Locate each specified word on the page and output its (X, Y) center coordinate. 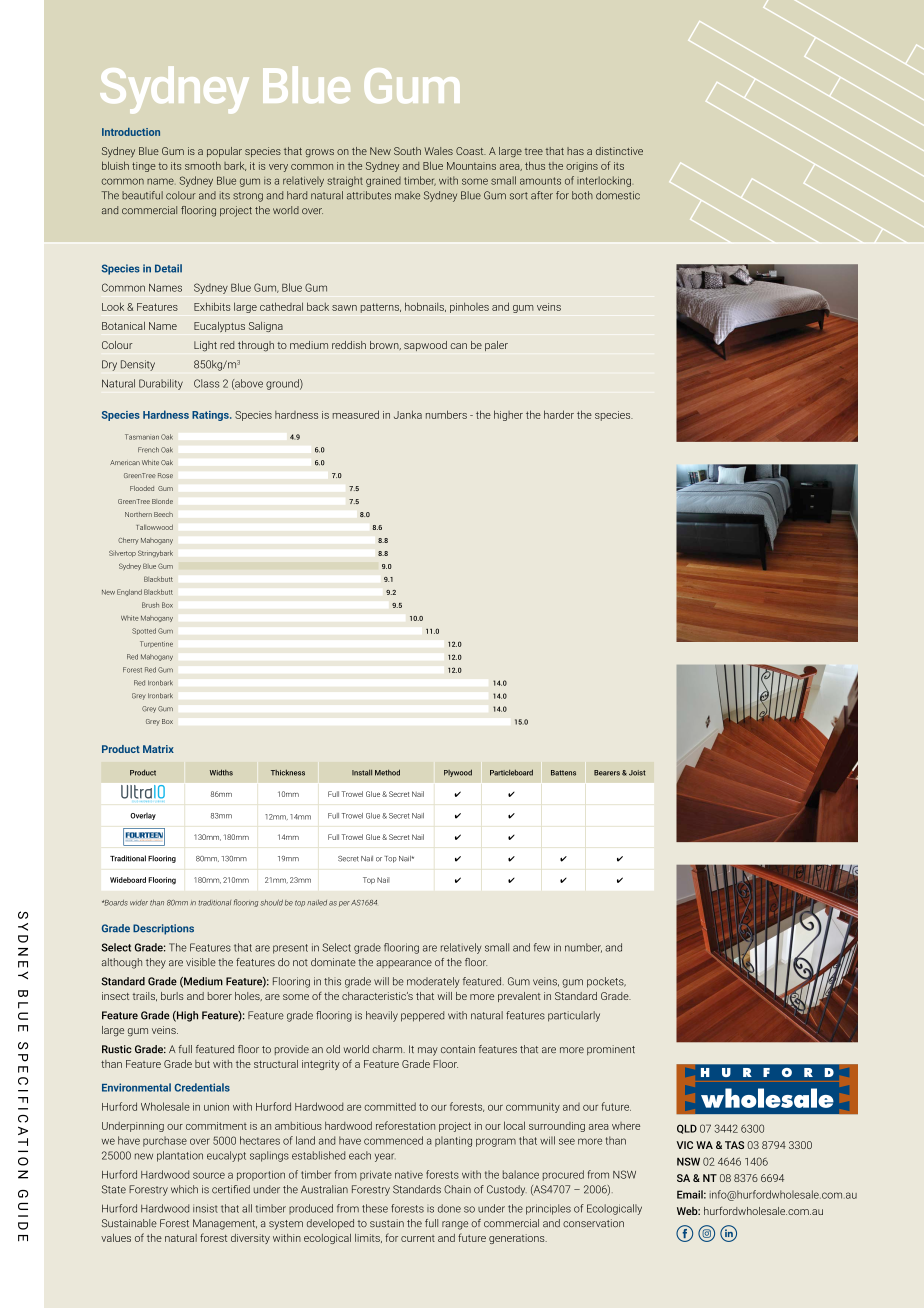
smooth (203, 165)
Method (387, 772)
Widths (221, 772)
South (407, 151)
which (184, 1189)
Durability (161, 384)
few (542, 947)
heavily (382, 1016)
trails (145, 996)
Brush (150, 605)
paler (496, 346)
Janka (408, 414)
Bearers (607, 773)
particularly (574, 1016)
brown (385, 345)
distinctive (619, 151)
